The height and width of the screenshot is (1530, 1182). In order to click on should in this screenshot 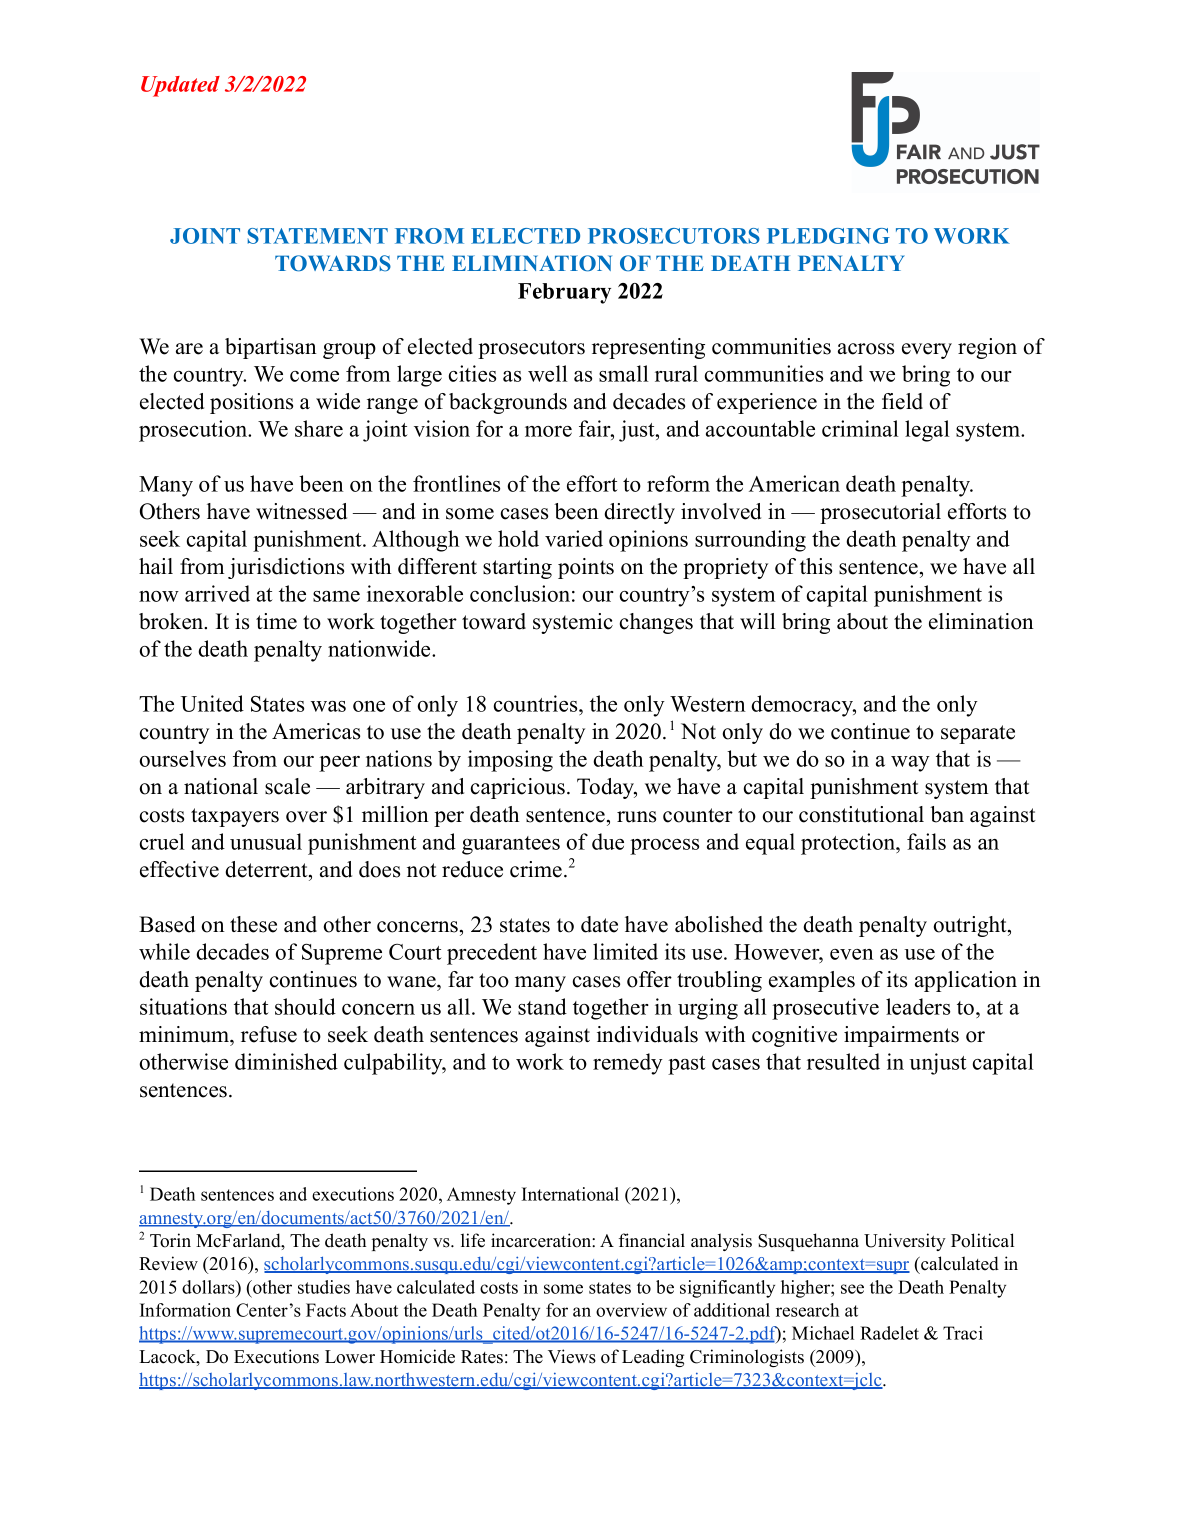, I will do `click(305, 1006)`.
